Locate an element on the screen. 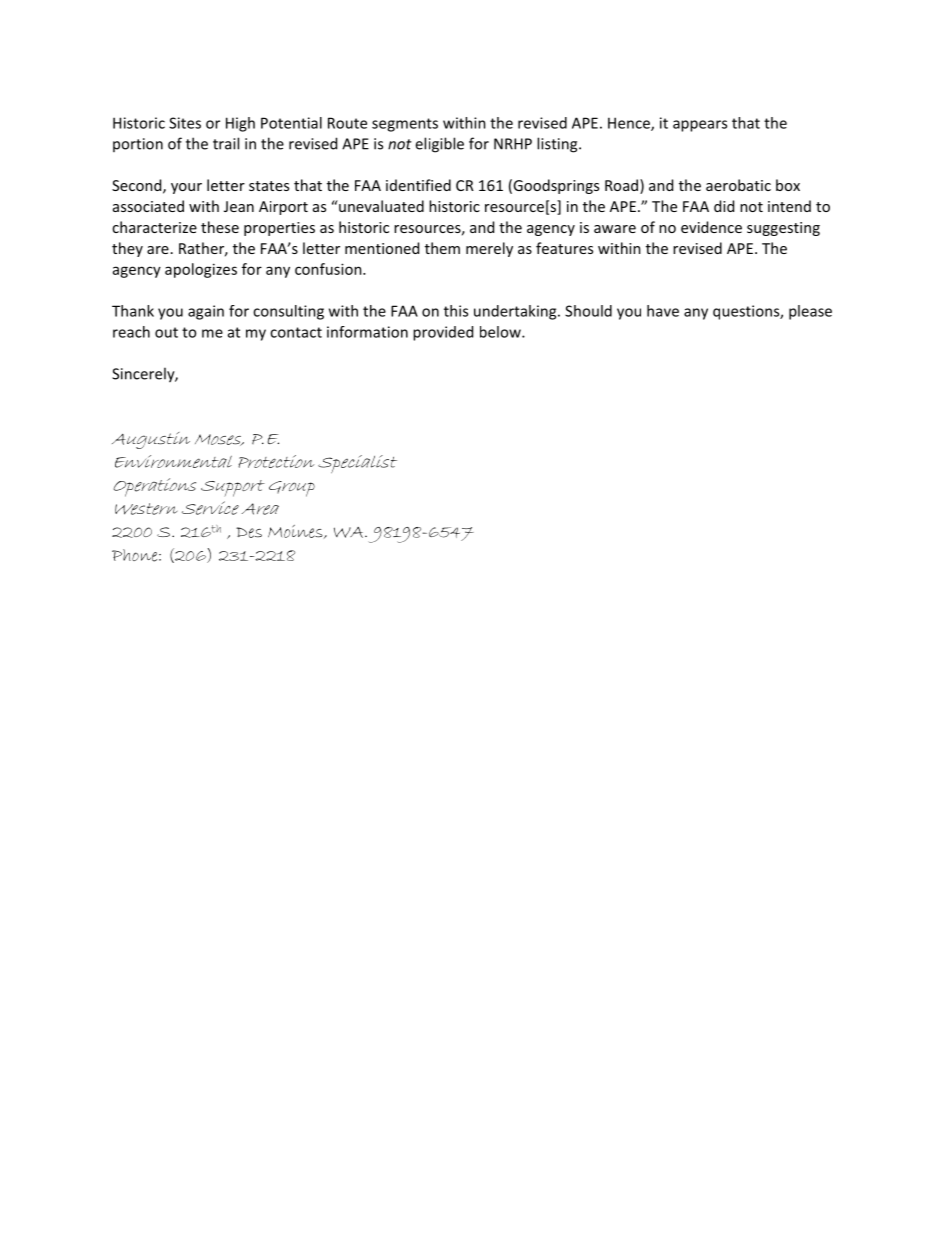  trail is located at coordinates (226, 143).
